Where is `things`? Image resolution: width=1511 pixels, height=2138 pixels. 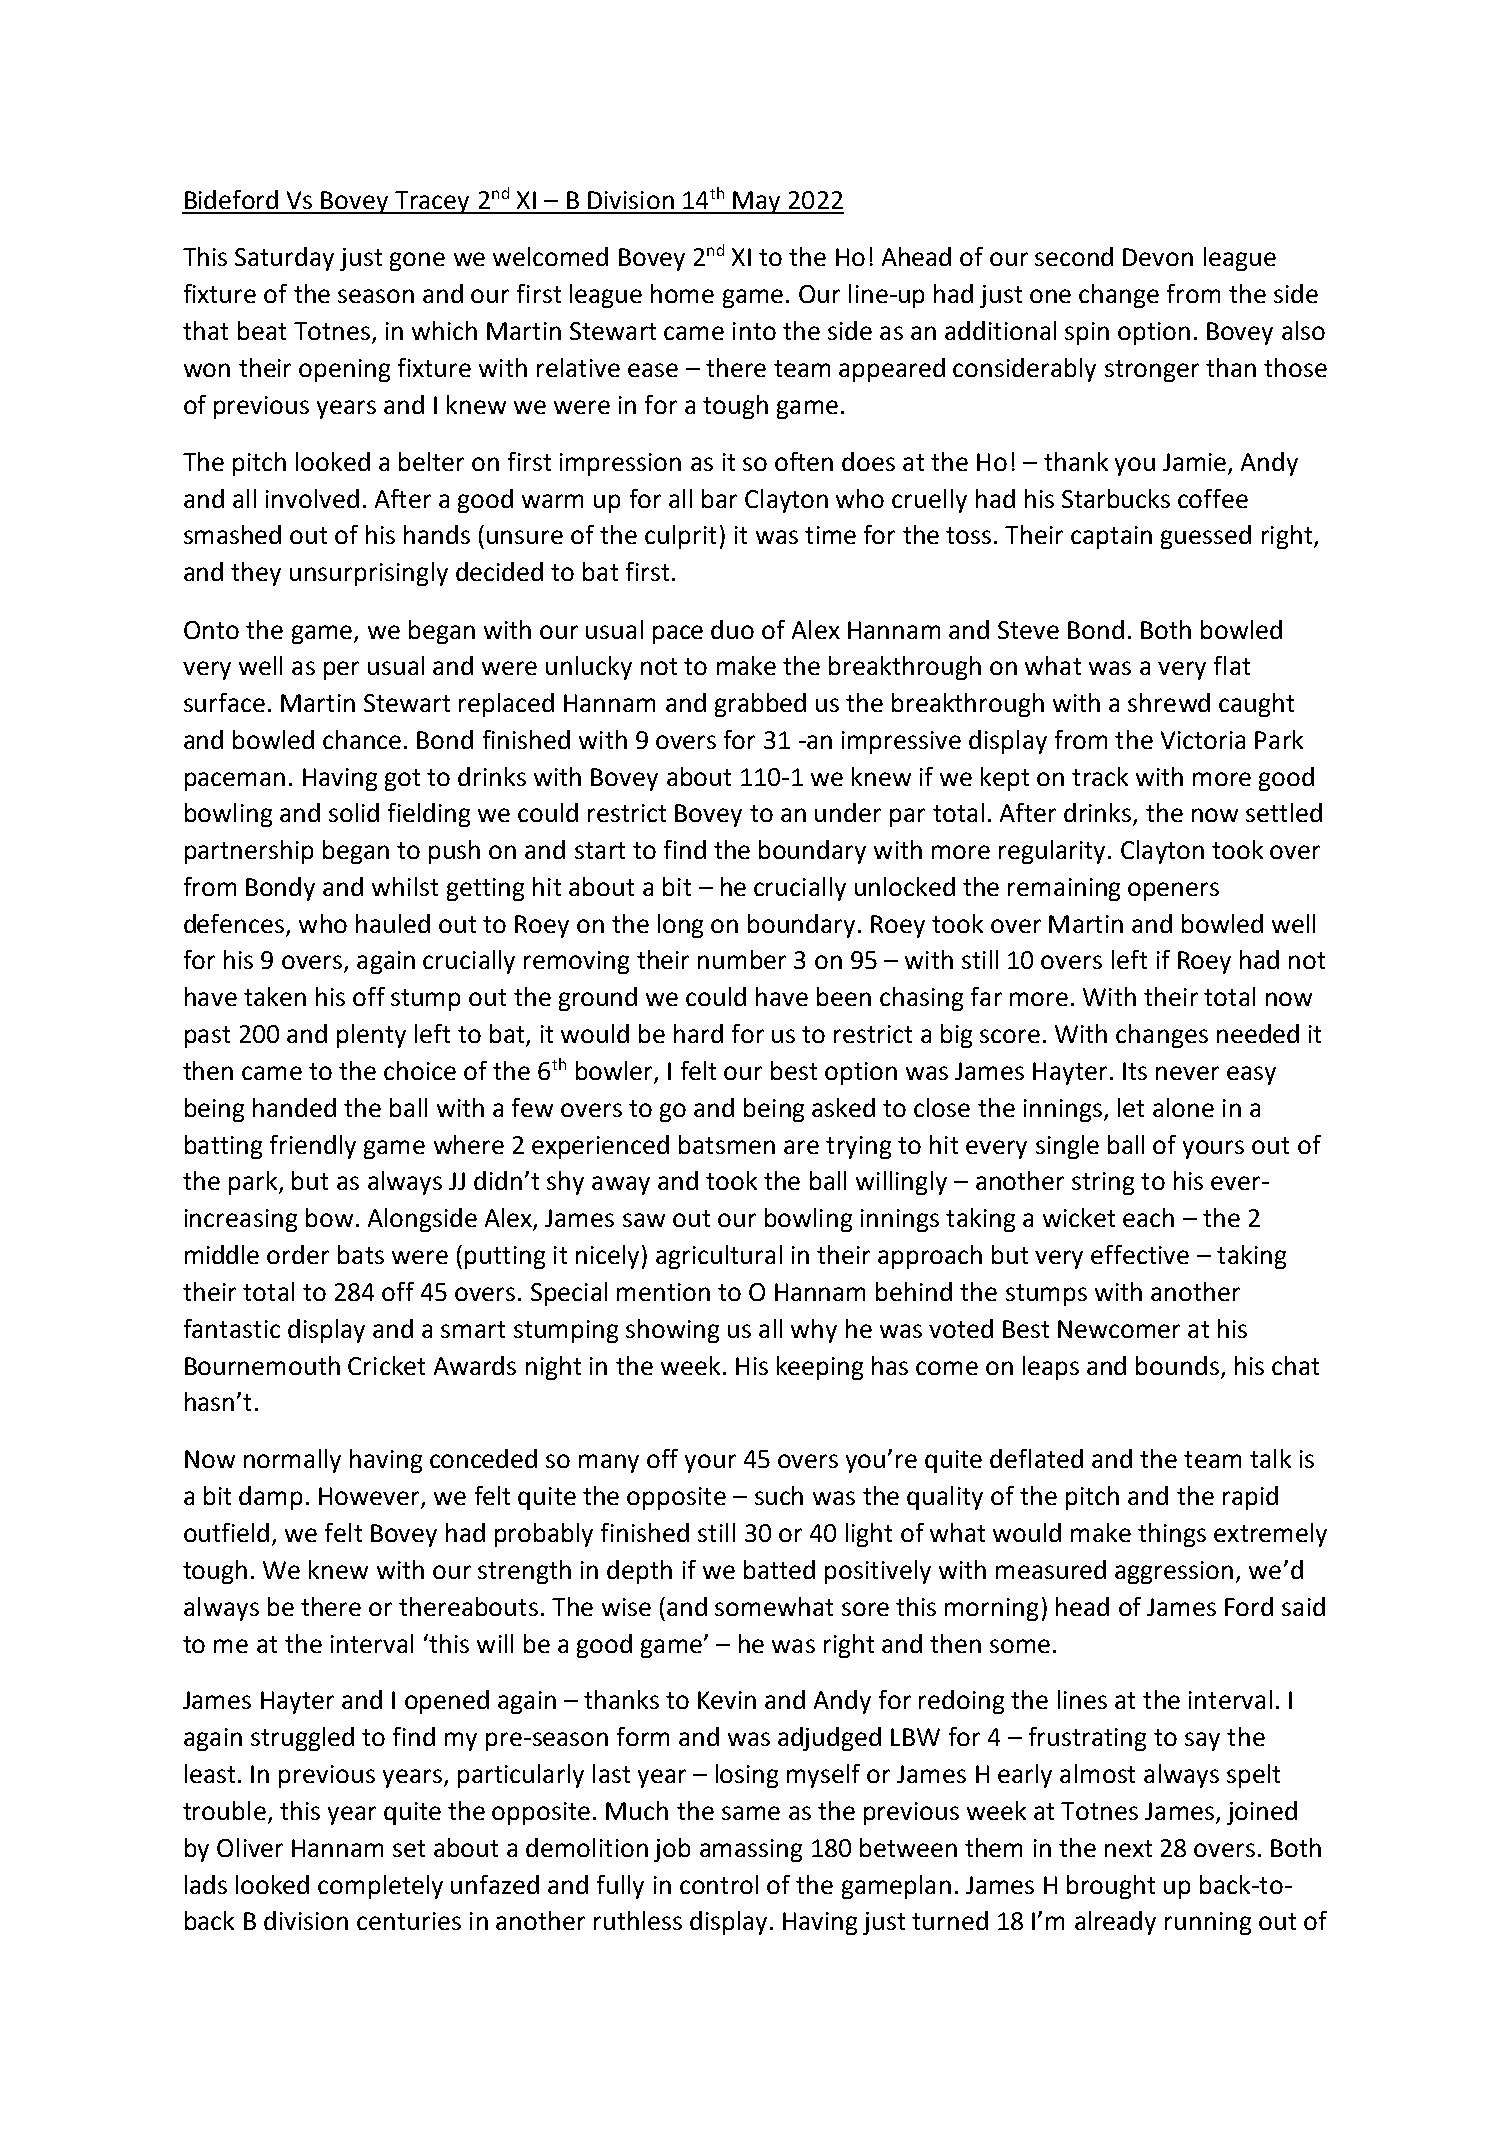 things is located at coordinates (1172, 1535).
